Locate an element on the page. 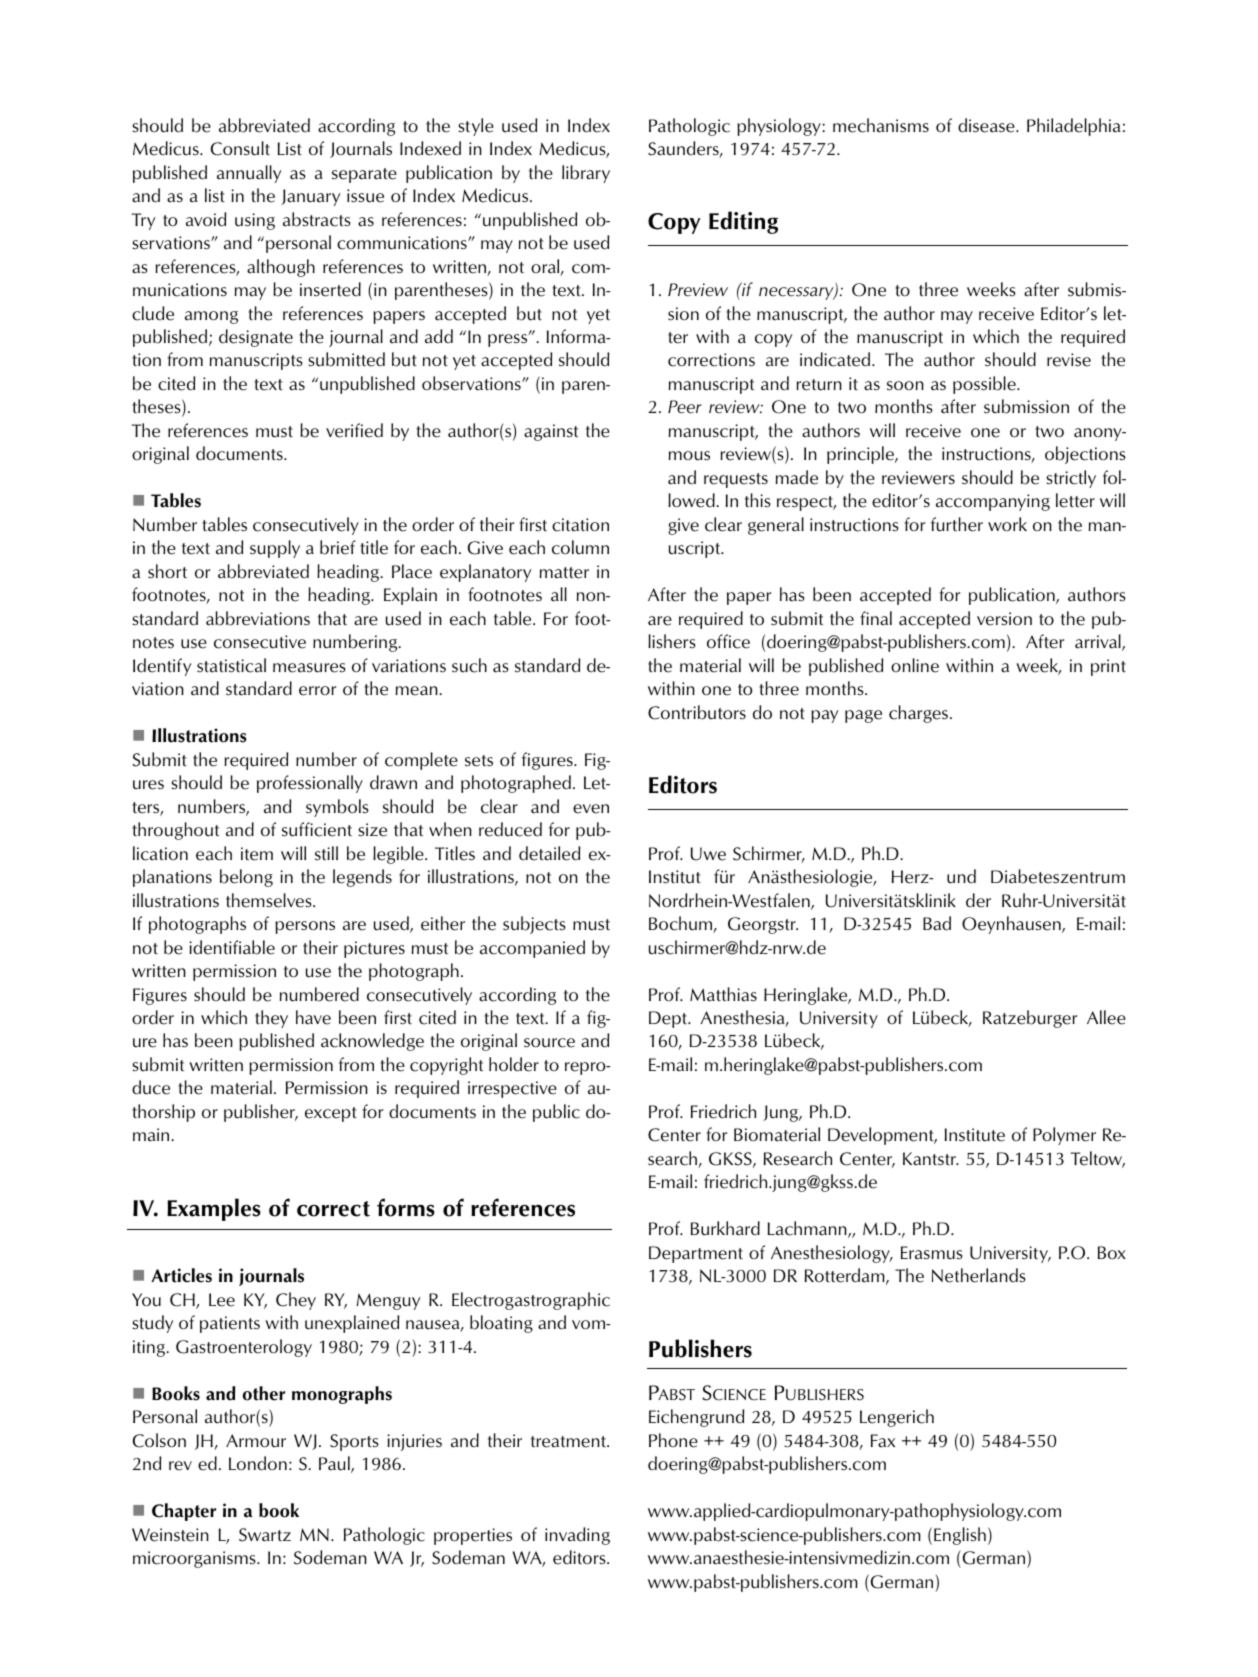 The image size is (1258, 1677). library is located at coordinates (586, 174).
